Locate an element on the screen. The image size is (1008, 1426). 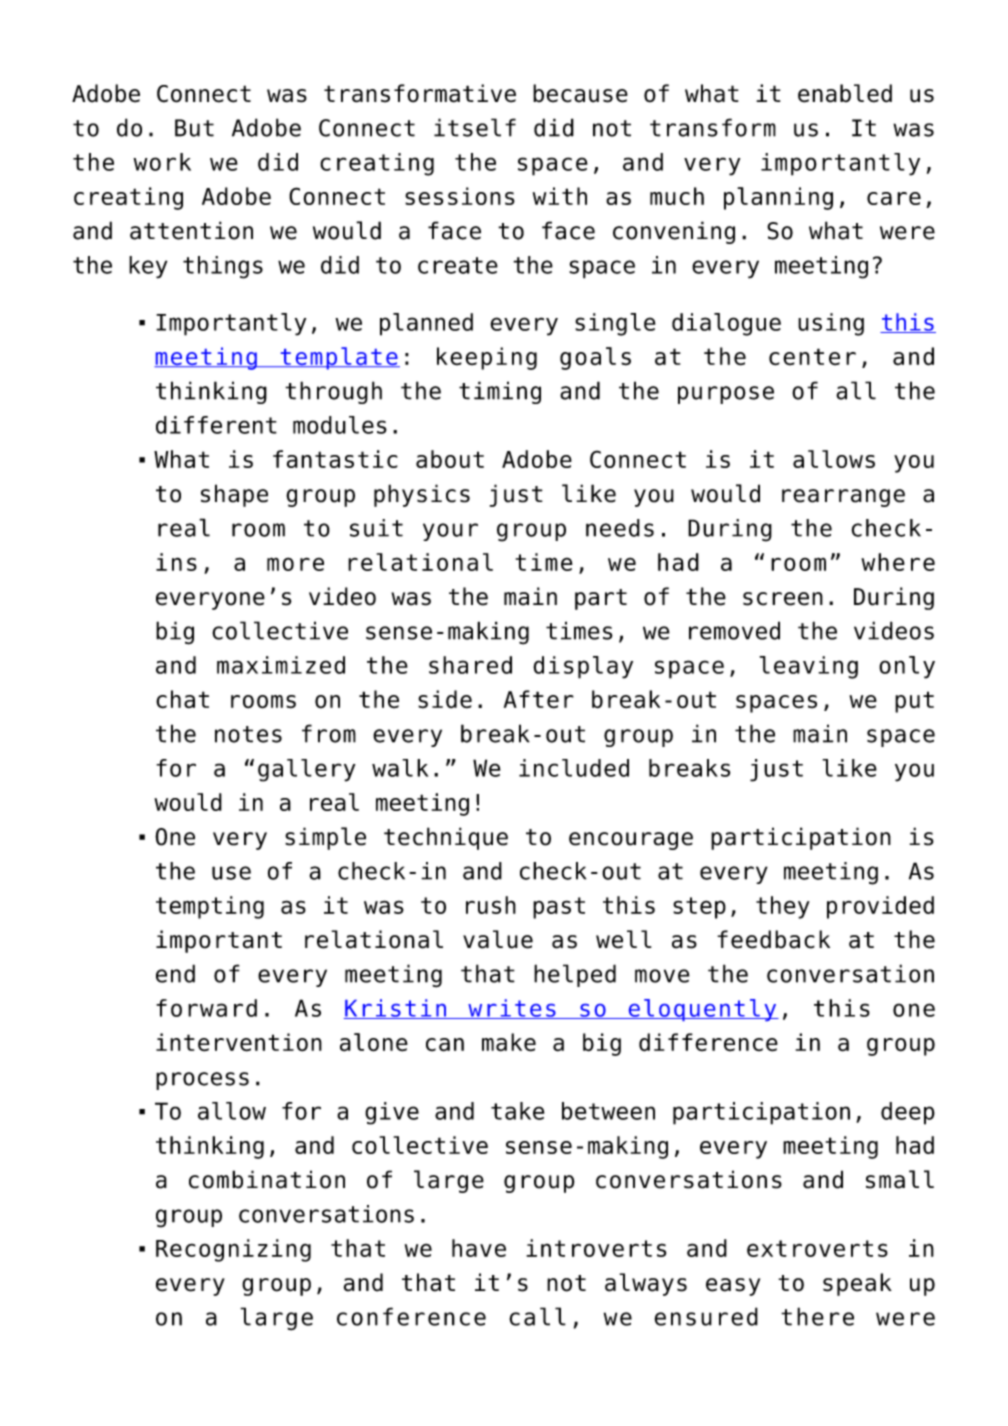
intervention is located at coordinates (239, 1042).
